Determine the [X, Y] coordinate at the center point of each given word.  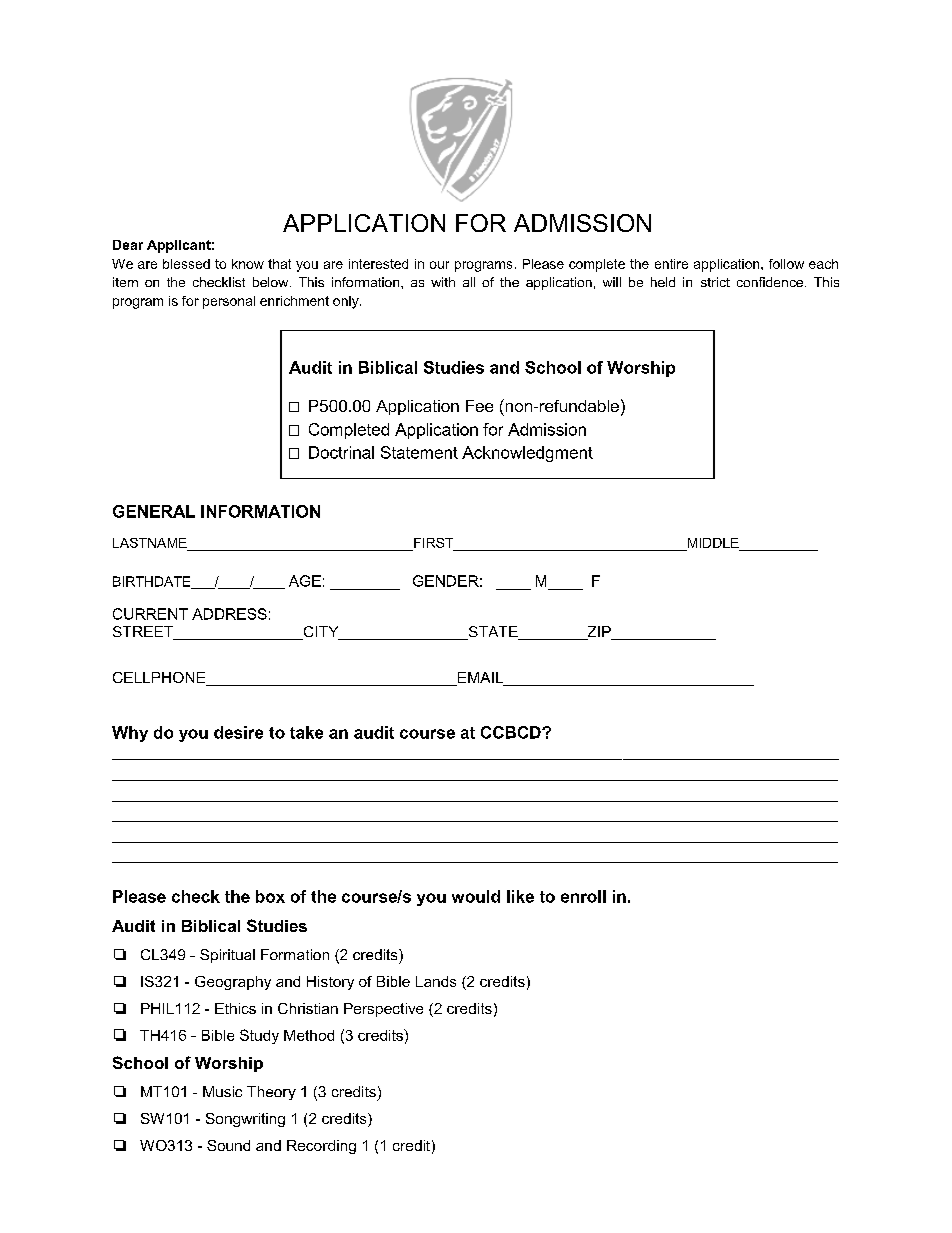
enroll [583, 896]
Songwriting [245, 1120]
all [469, 282]
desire [238, 732]
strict [715, 282]
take [306, 732]
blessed [186, 264]
